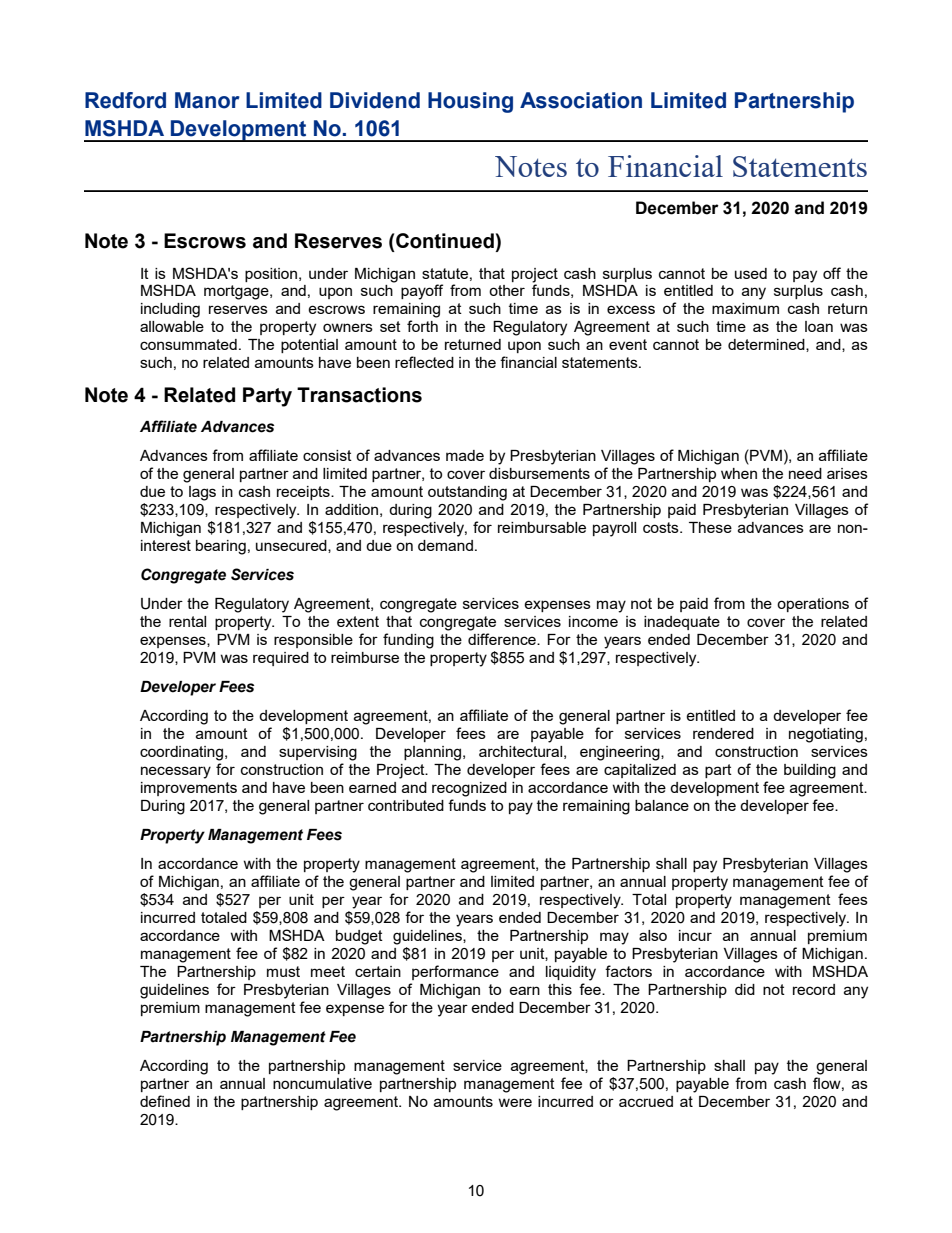 The height and width of the page is (1233, 952). Describe the element at coordinates (469, 789) in the page. I see `recognized` at that location.
